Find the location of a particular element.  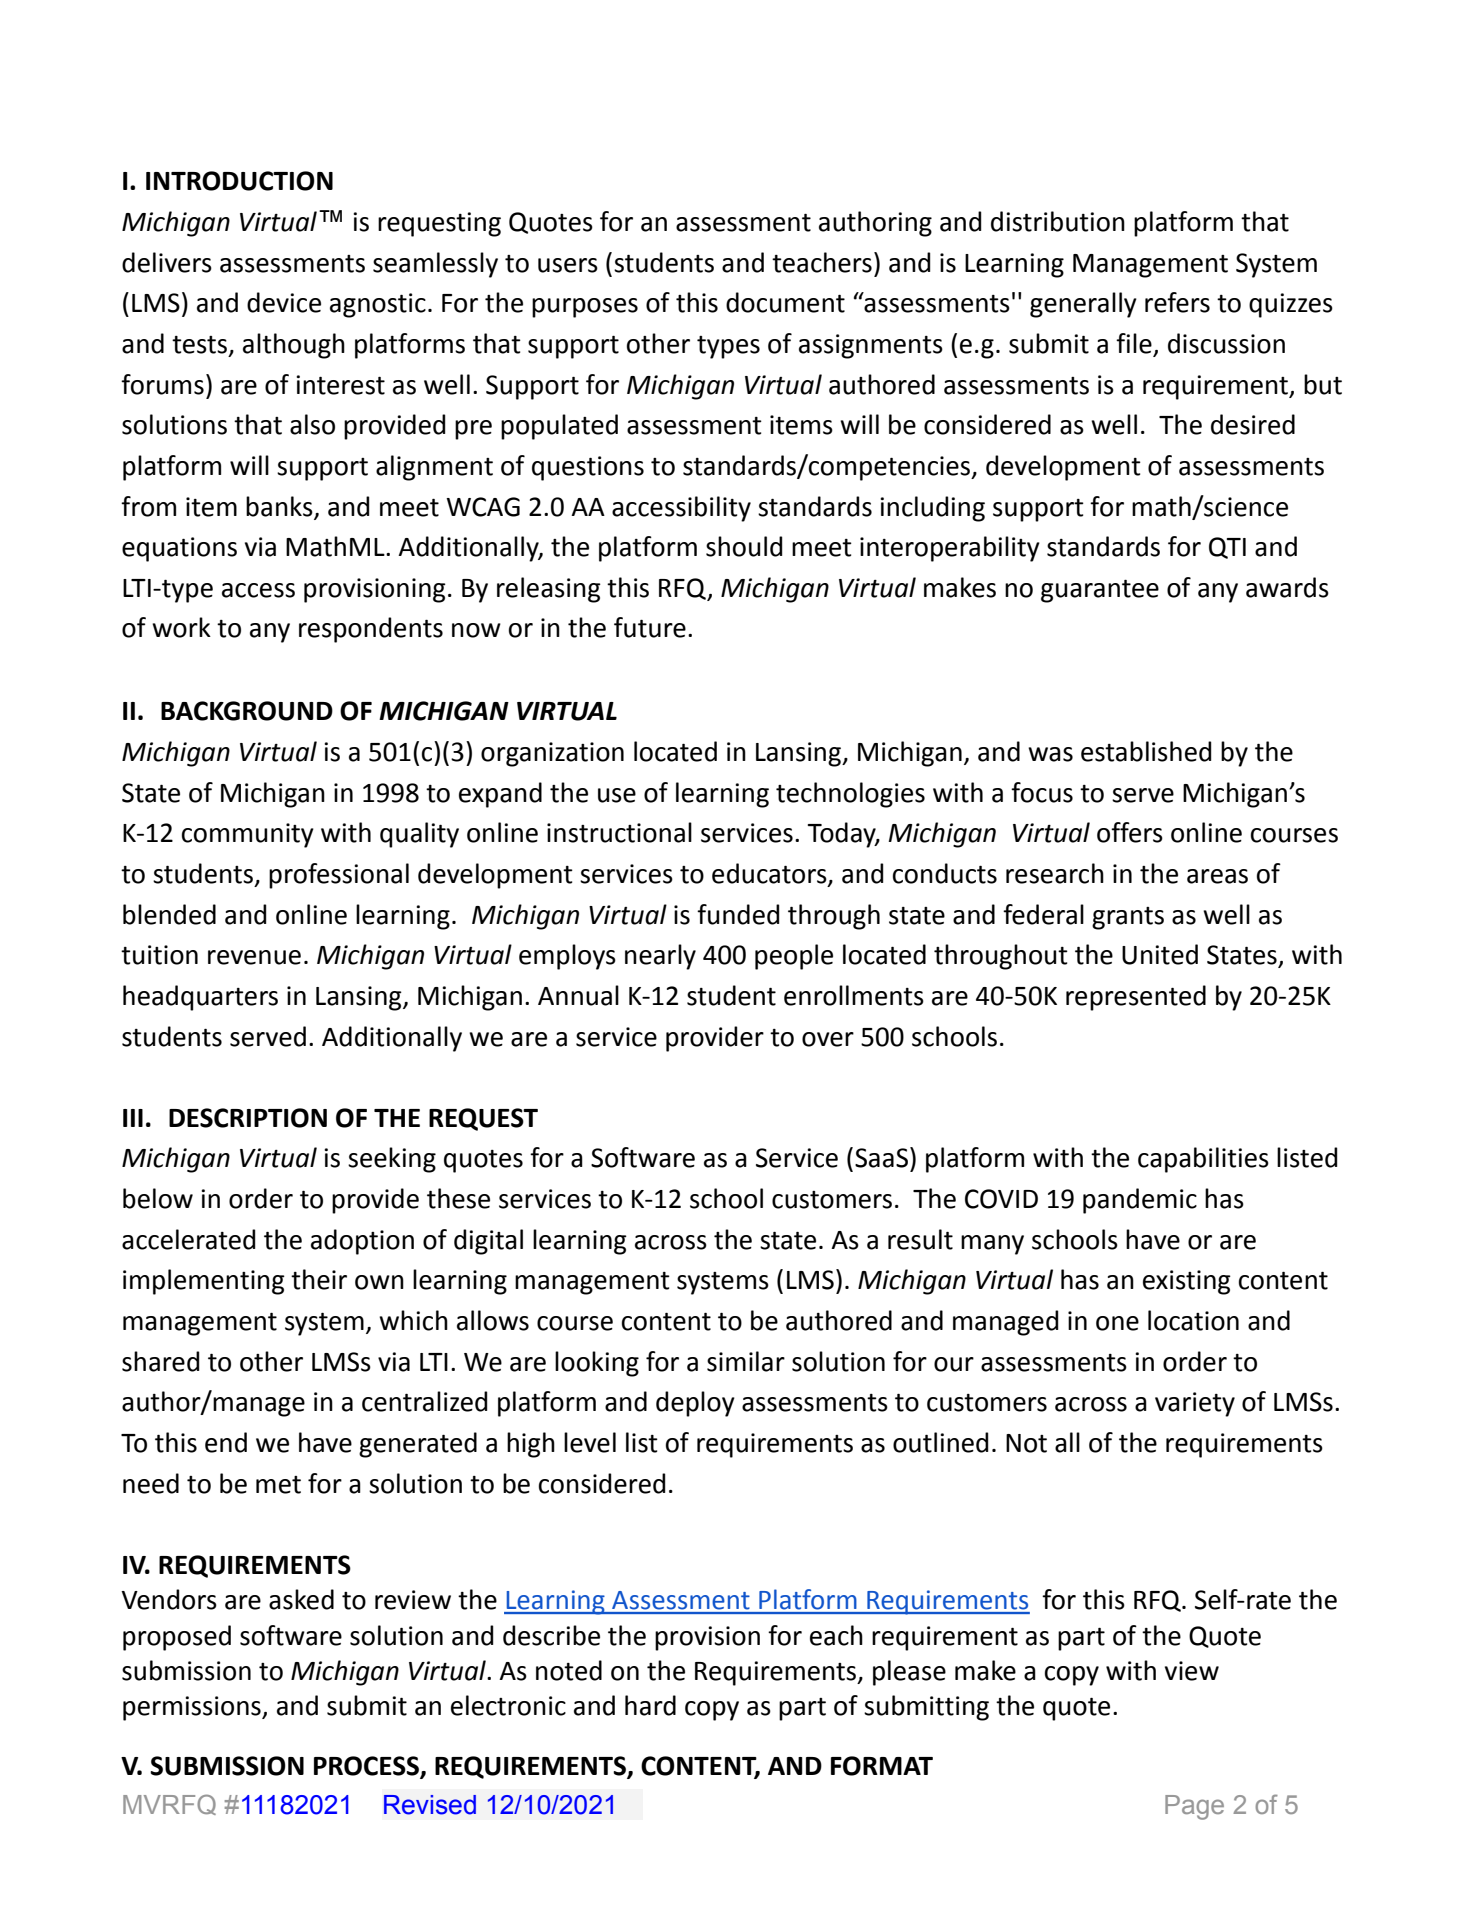

educators is located at coordinates (770, 874).
